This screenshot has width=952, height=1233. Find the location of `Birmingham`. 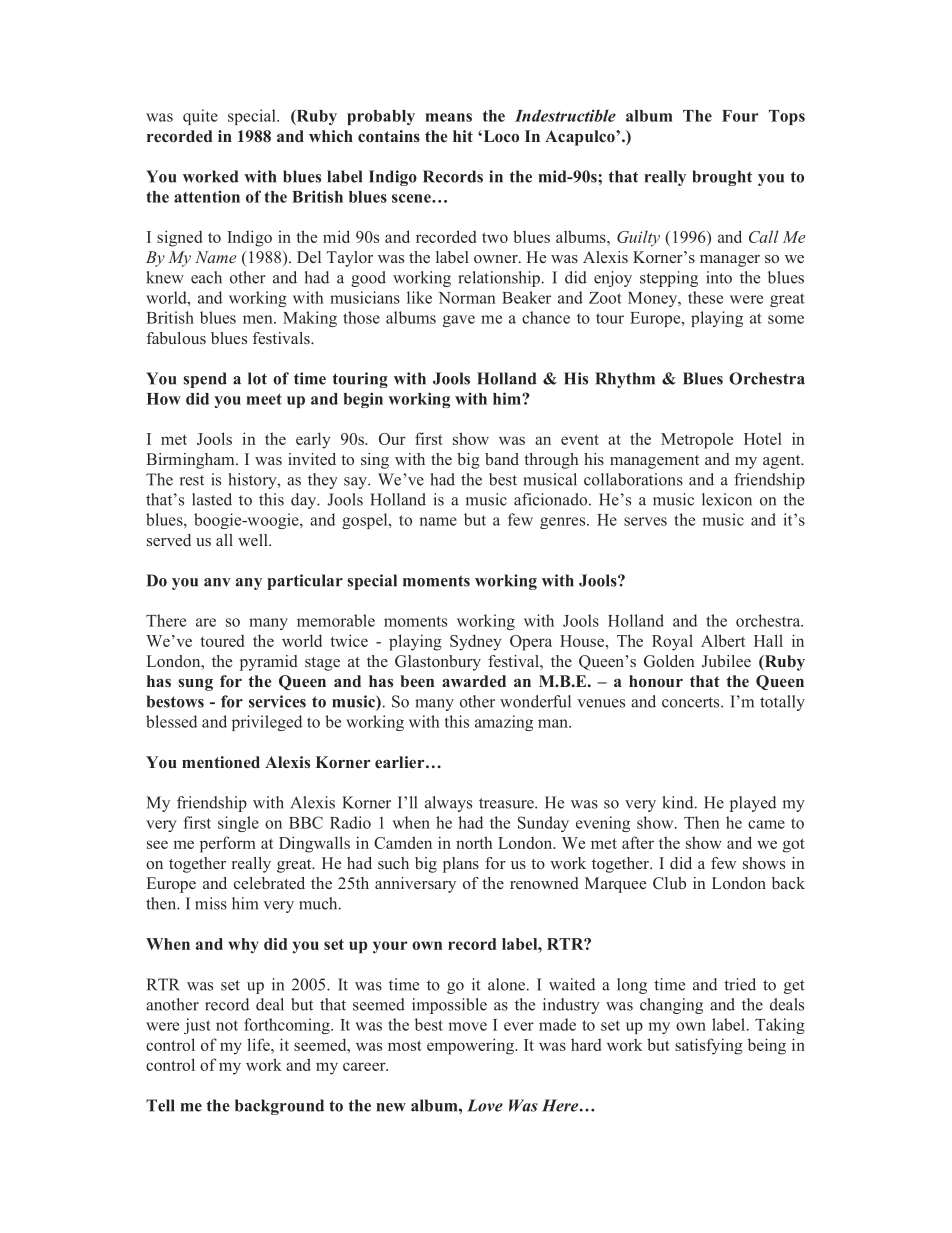

Birmingham is located at coordinates (191, 461).
